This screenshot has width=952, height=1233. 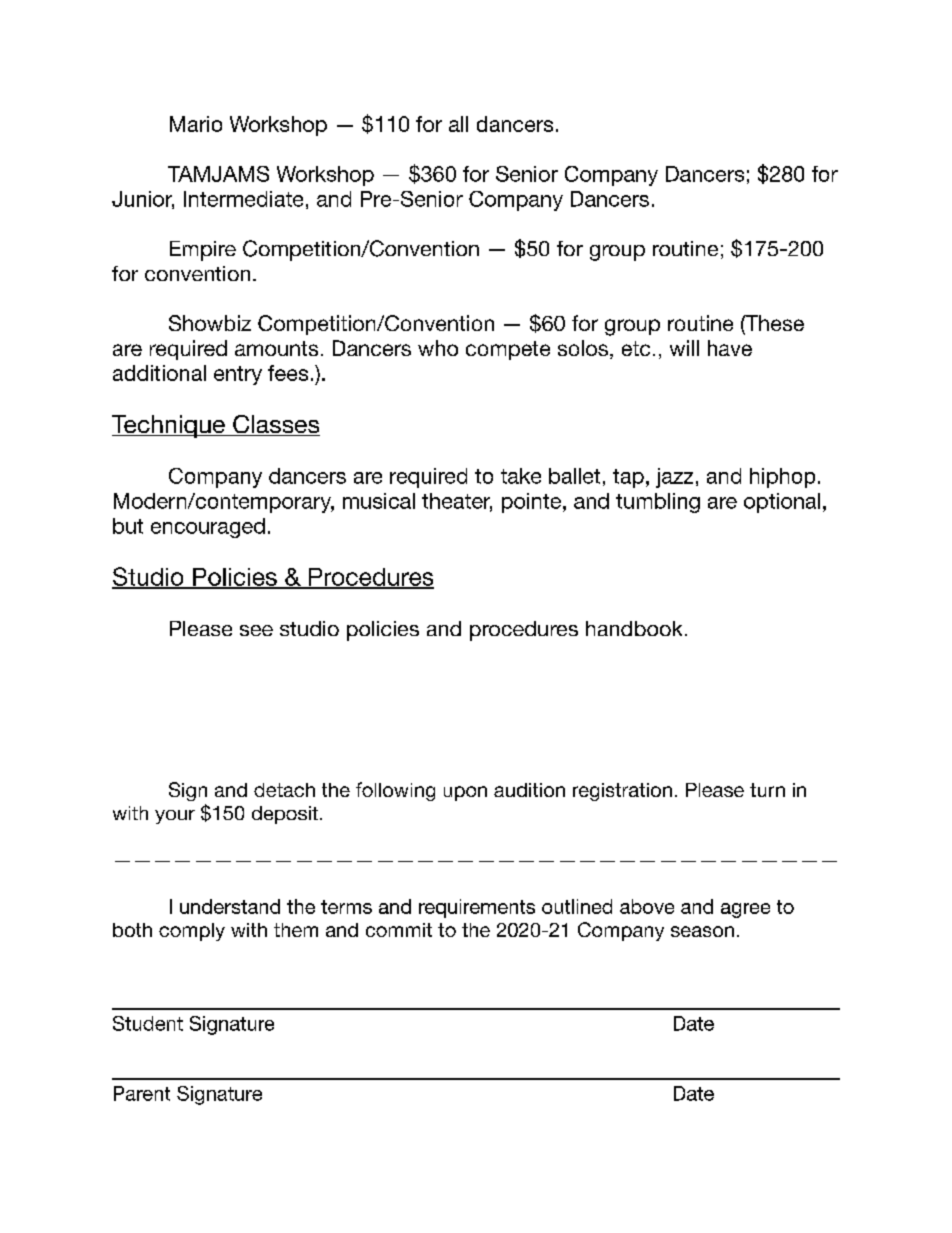 I want to click on Technique, so click(x=169, y=426).
